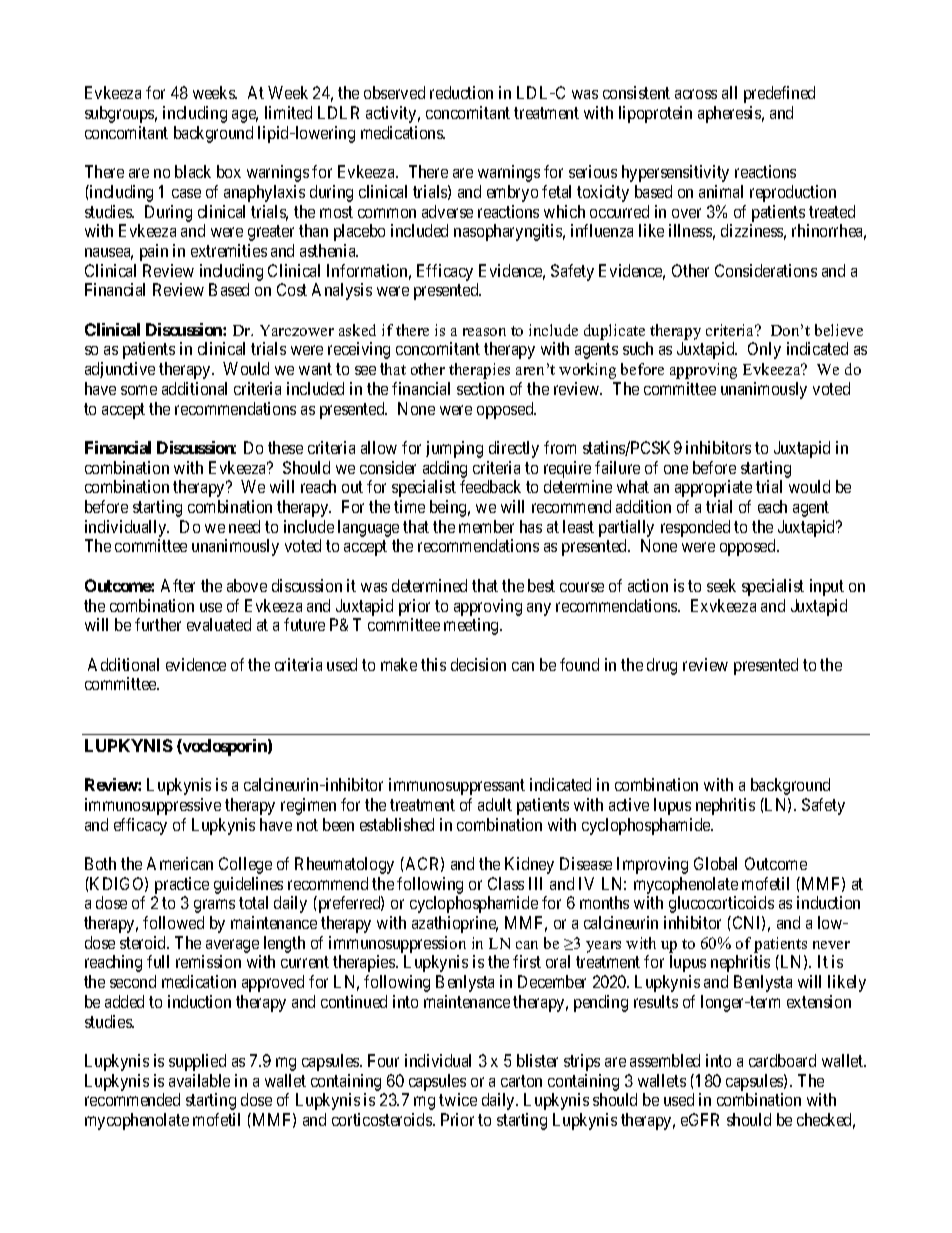 The width and height of the screenshot is (952, 1233). Describe the element at coordinates (458, 1099) in the screenshot. I see `twice` at that location.
